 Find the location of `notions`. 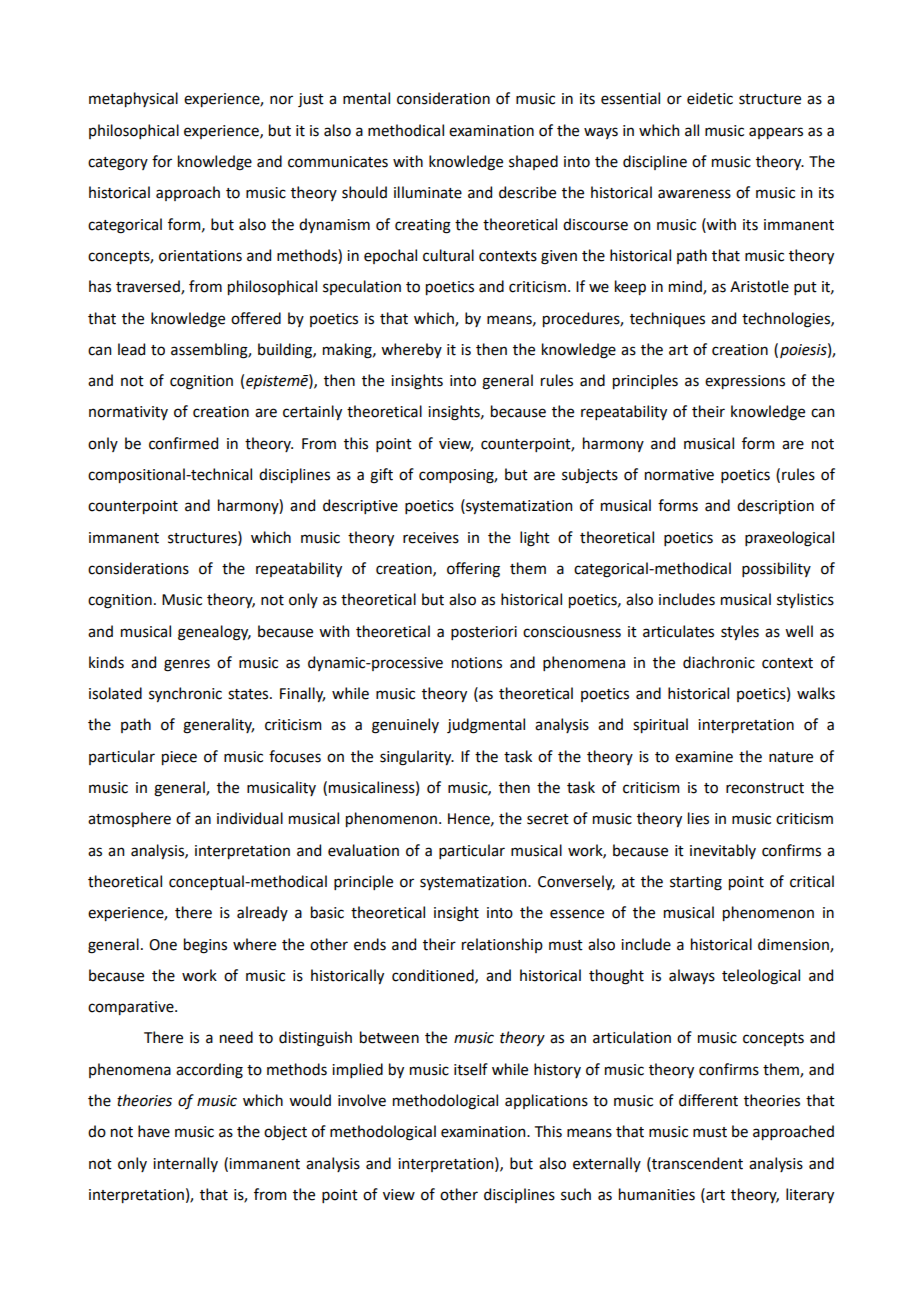

notions is located at coordinates (477, 663).
